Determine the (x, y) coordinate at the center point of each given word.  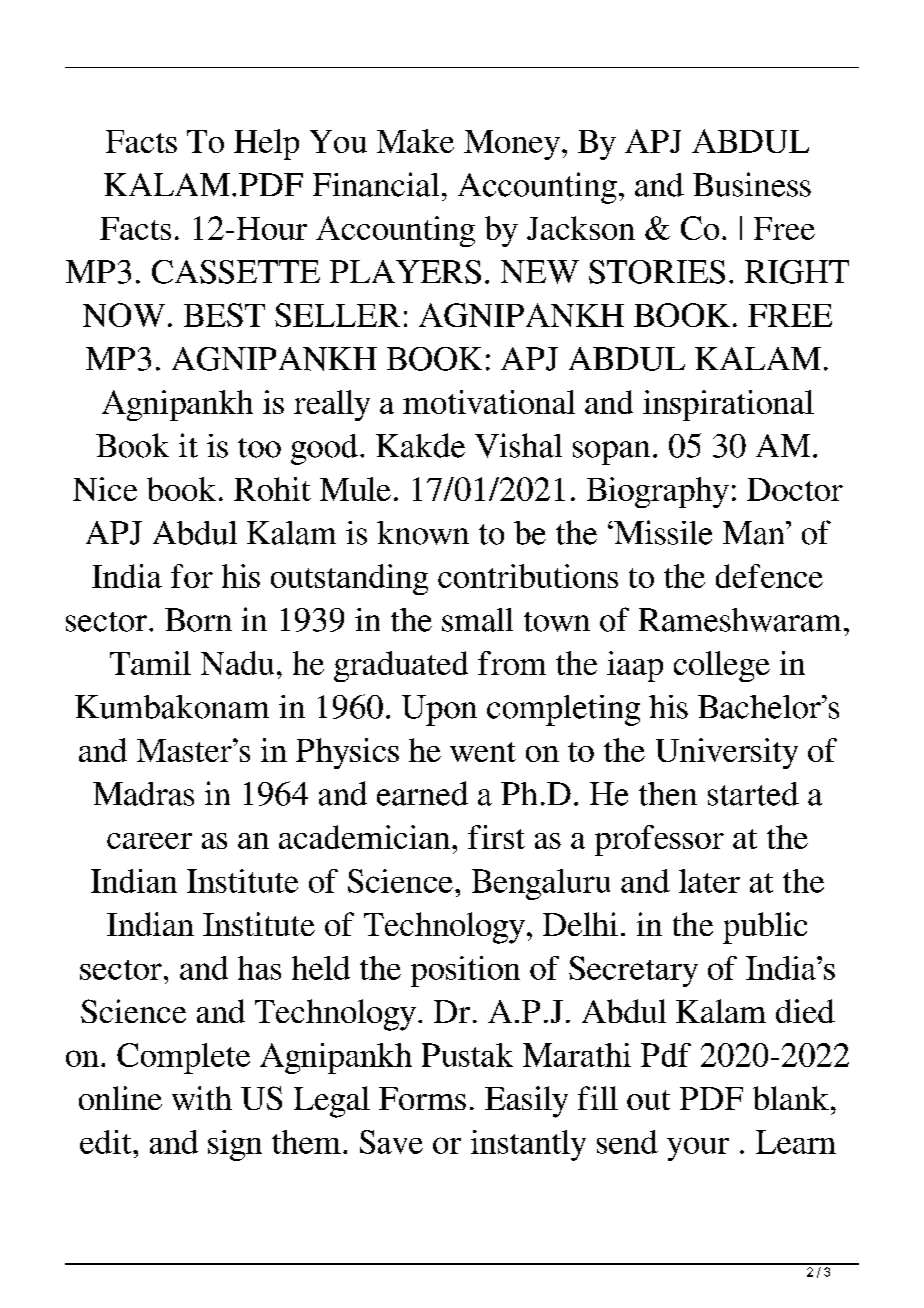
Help (266, 144)
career (149, 841)
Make (415, 141)
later (709, 881)
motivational (489, 402)
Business (752, 184)
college (722, 666)
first (496, 837)
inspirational (728, 405)
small (477, 620)
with (202, 1098)
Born (198, 620)
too (259, 448)
